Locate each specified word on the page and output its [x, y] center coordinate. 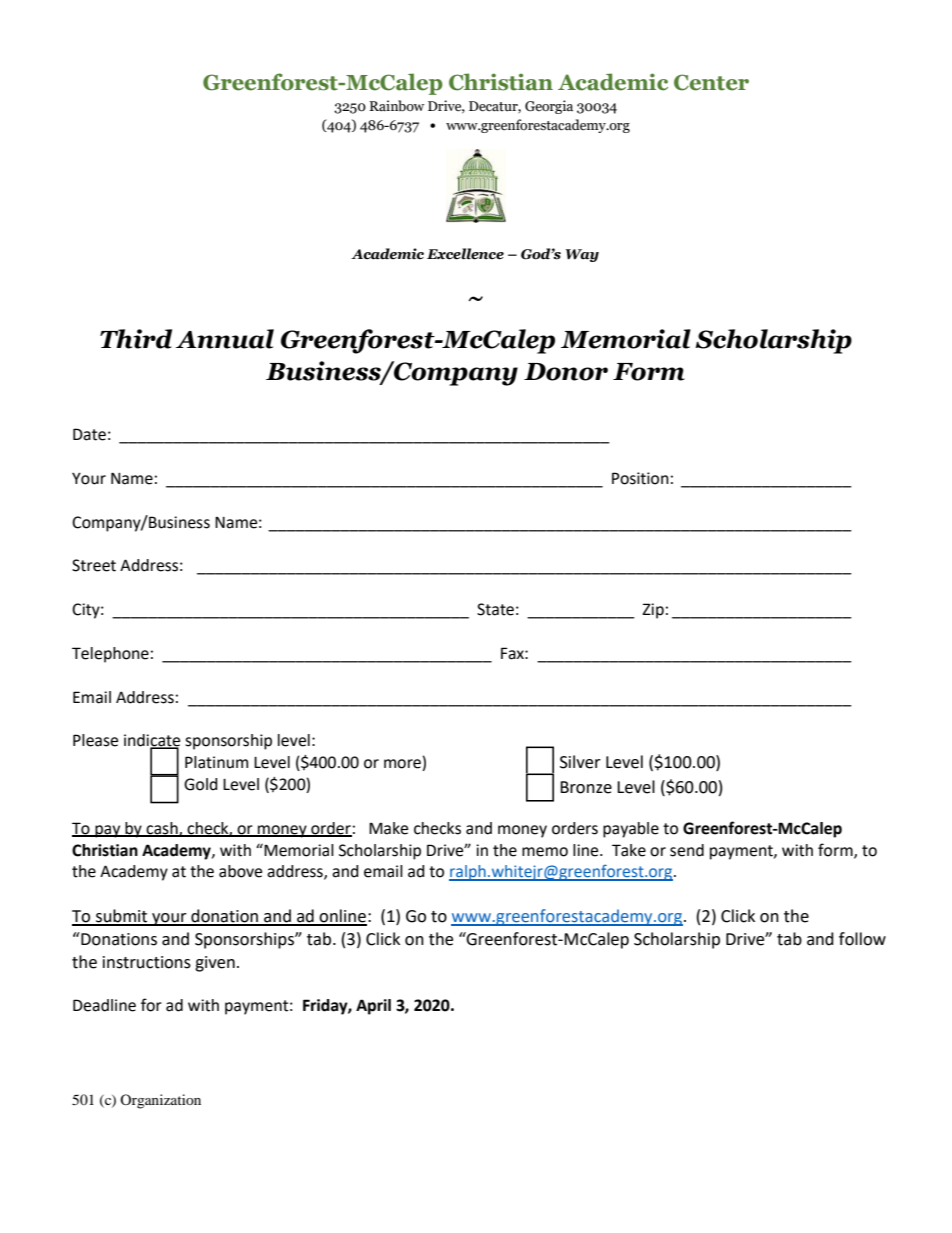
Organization [160, 1101]
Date [89, 434]
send [687, 850]
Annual [225, 339]
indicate [152, 741]
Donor [566, 372]
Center [711, 82]
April [373, 1007]
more [403, 765]
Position [640, 478]
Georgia [549, 107]
